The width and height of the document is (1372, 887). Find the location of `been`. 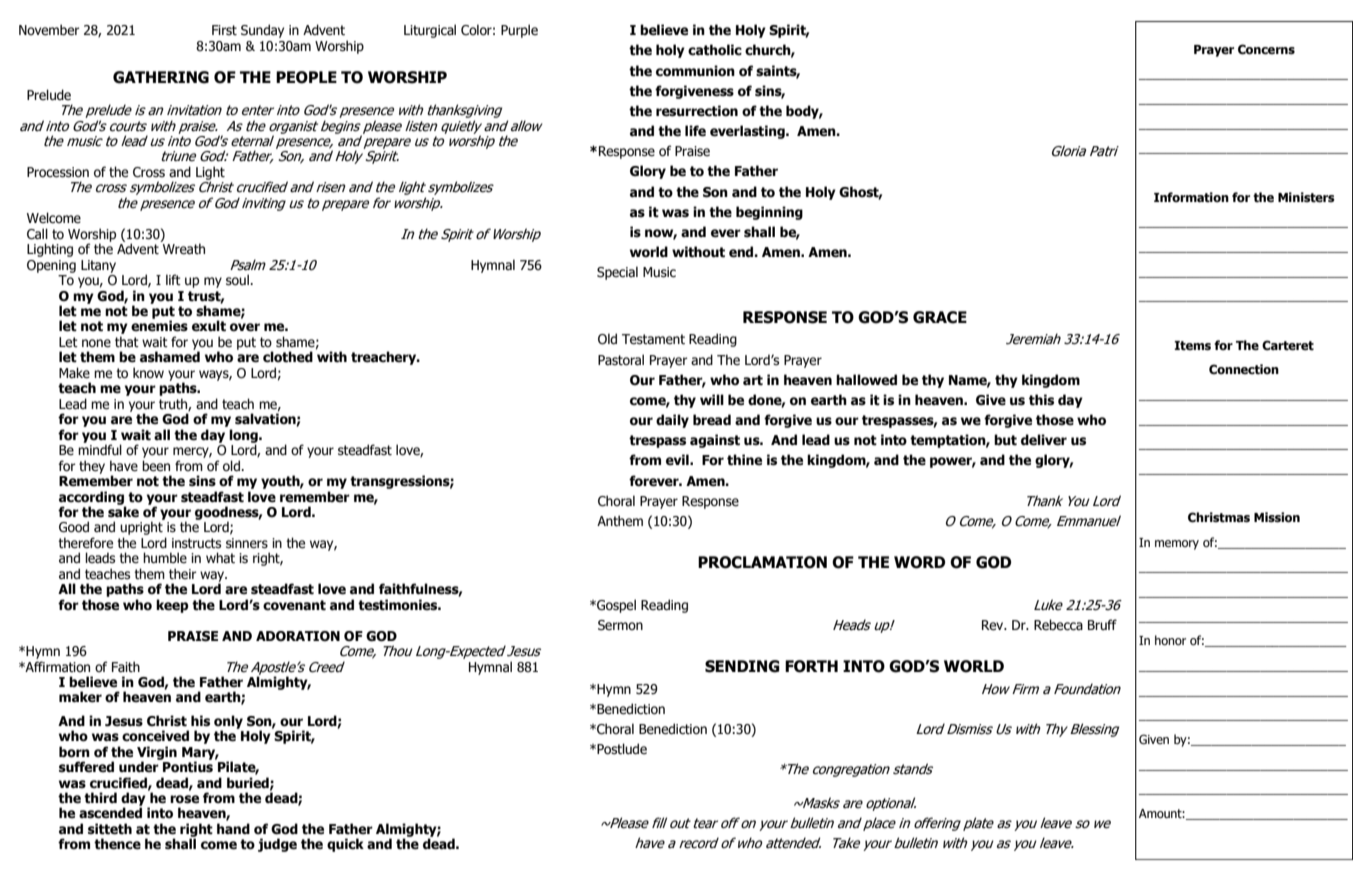

been is located at coordinates (156, 466).
